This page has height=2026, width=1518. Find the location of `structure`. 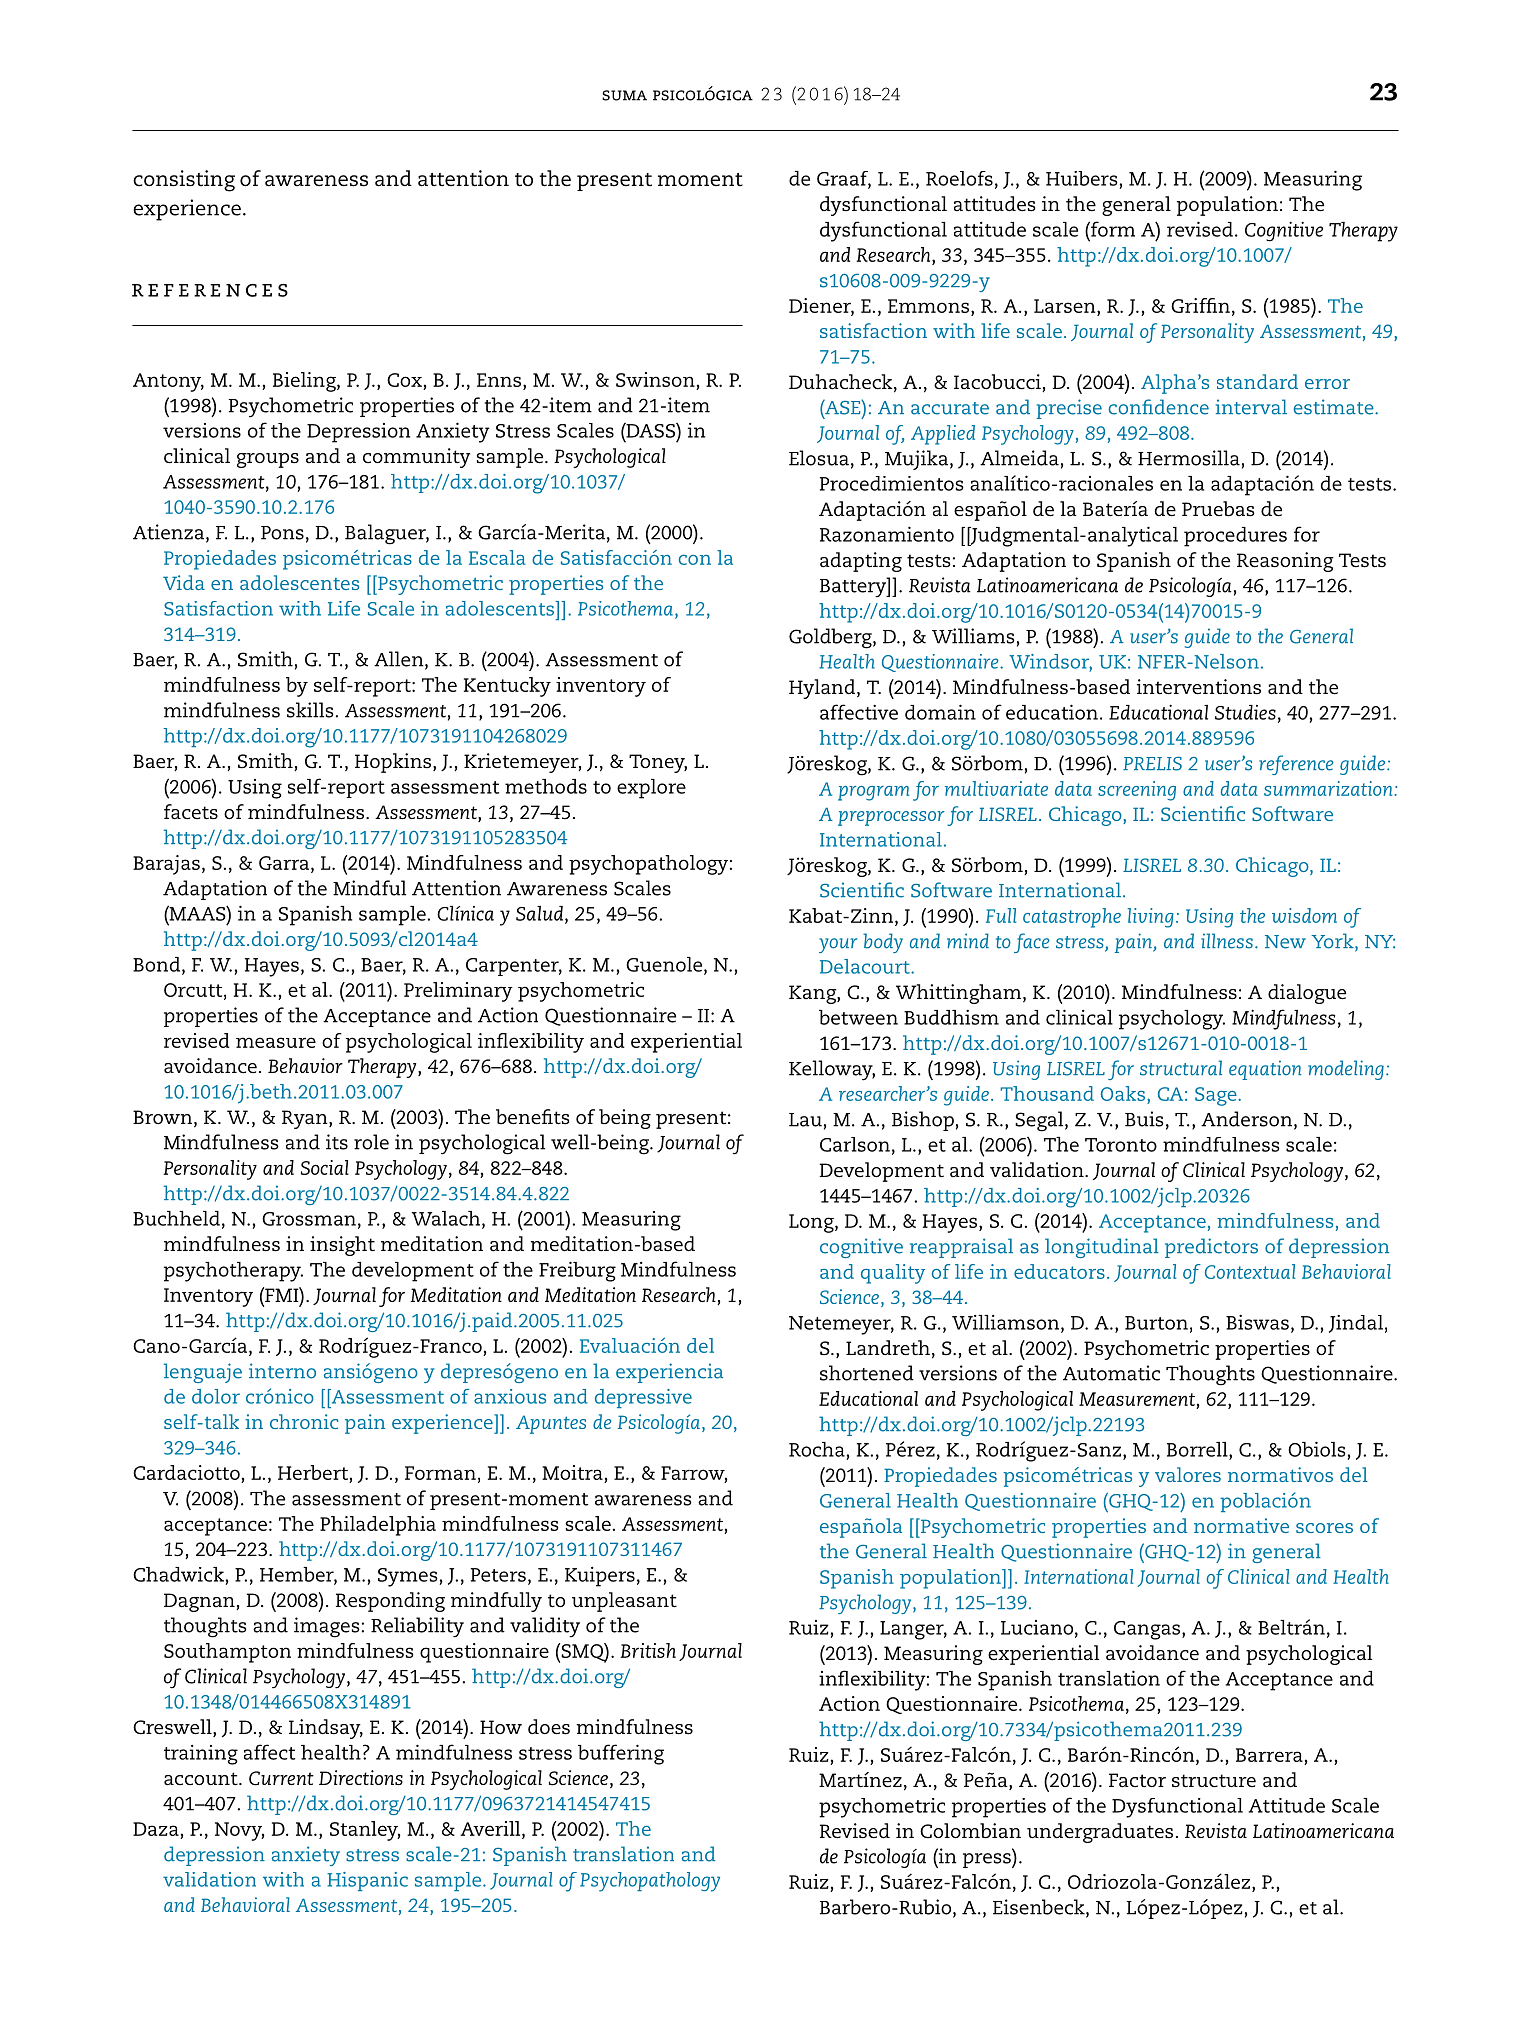

structure is located at coordinates (1214, 1781).
